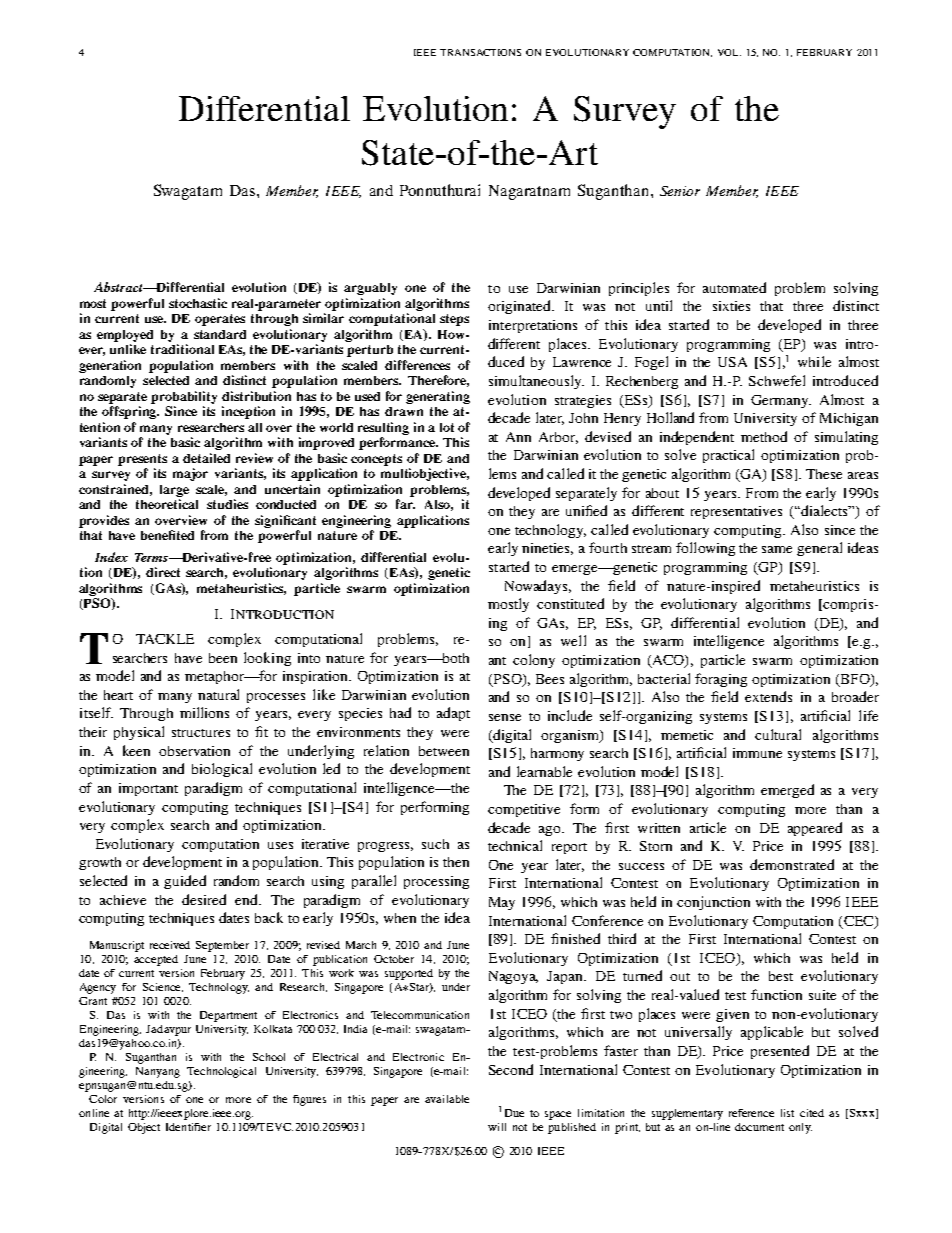  What do you see at coordinates (223, 658) in the screenshot?
I see `been` at bounding box center [223, 658].
